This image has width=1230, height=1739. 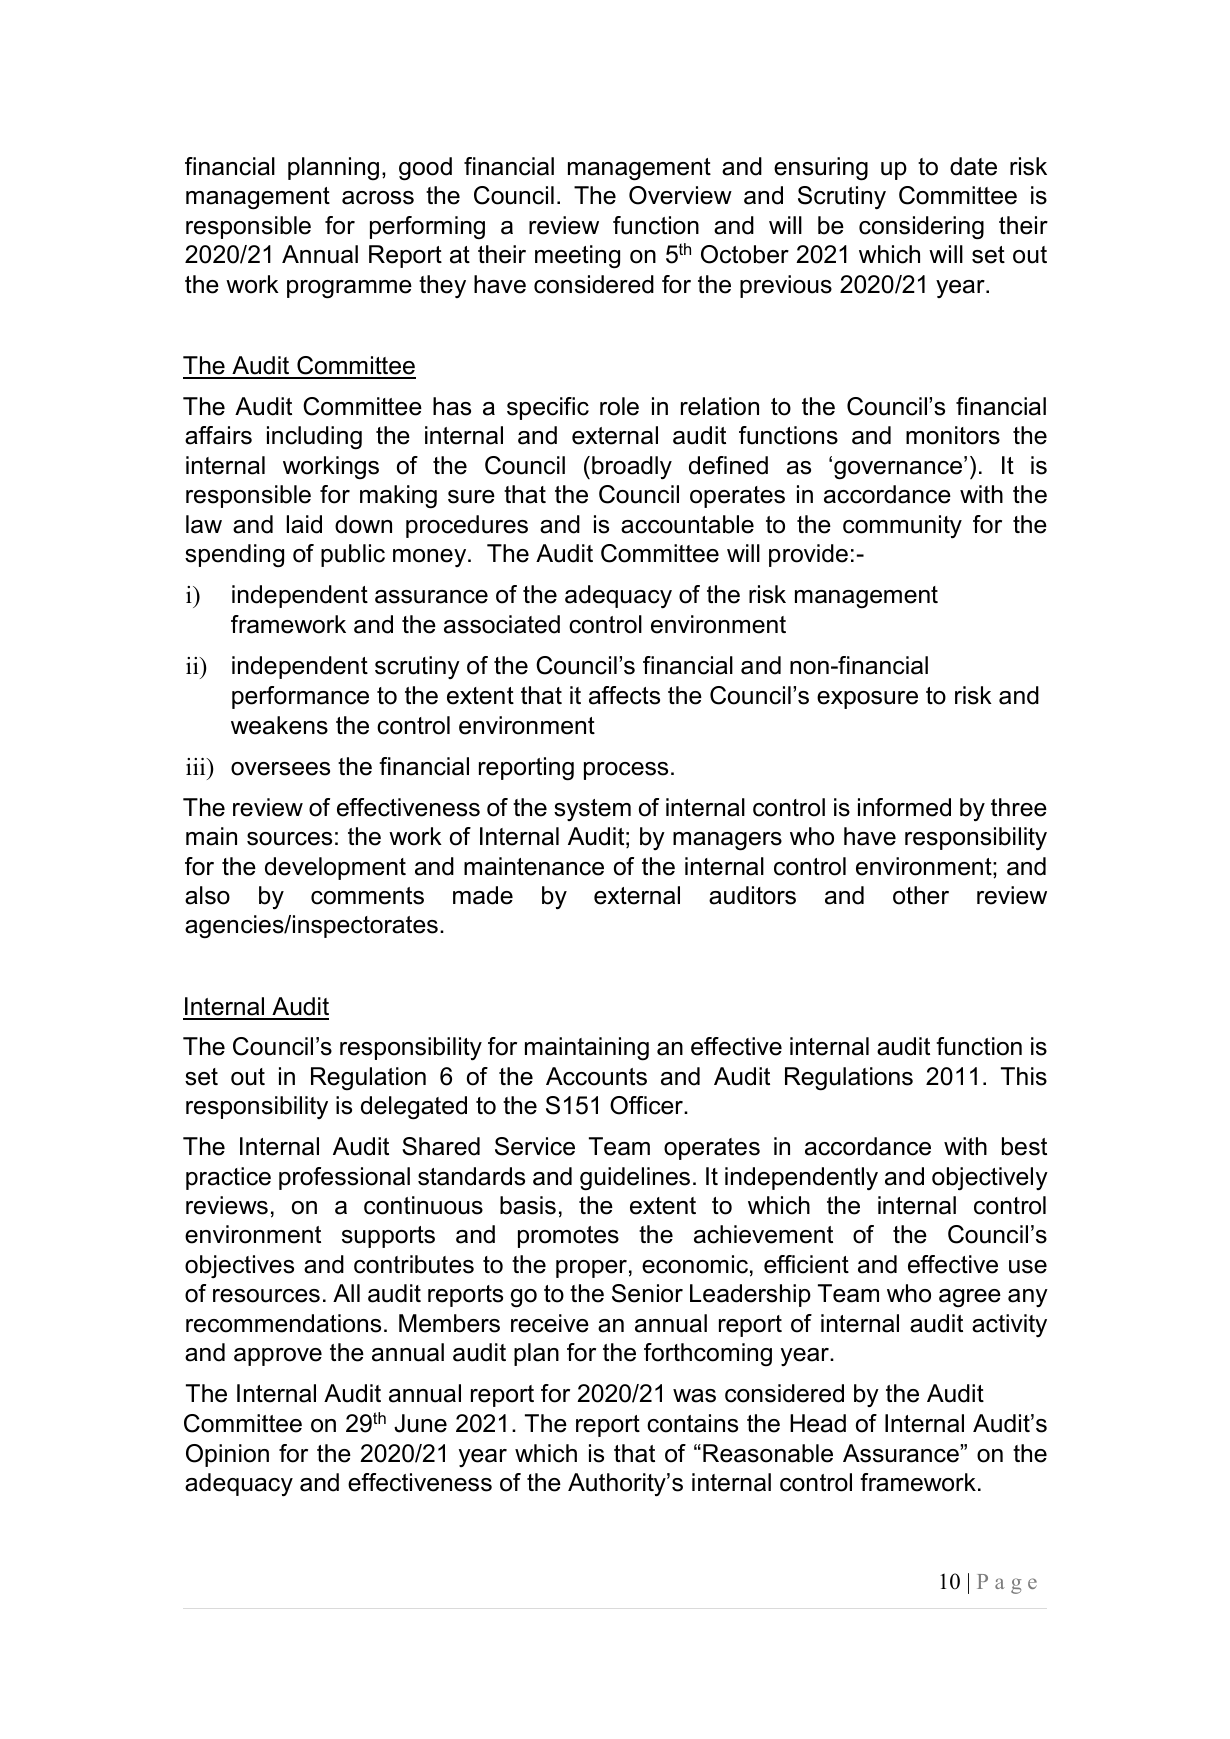 I want to click on across, so click(x=378, y=198).
